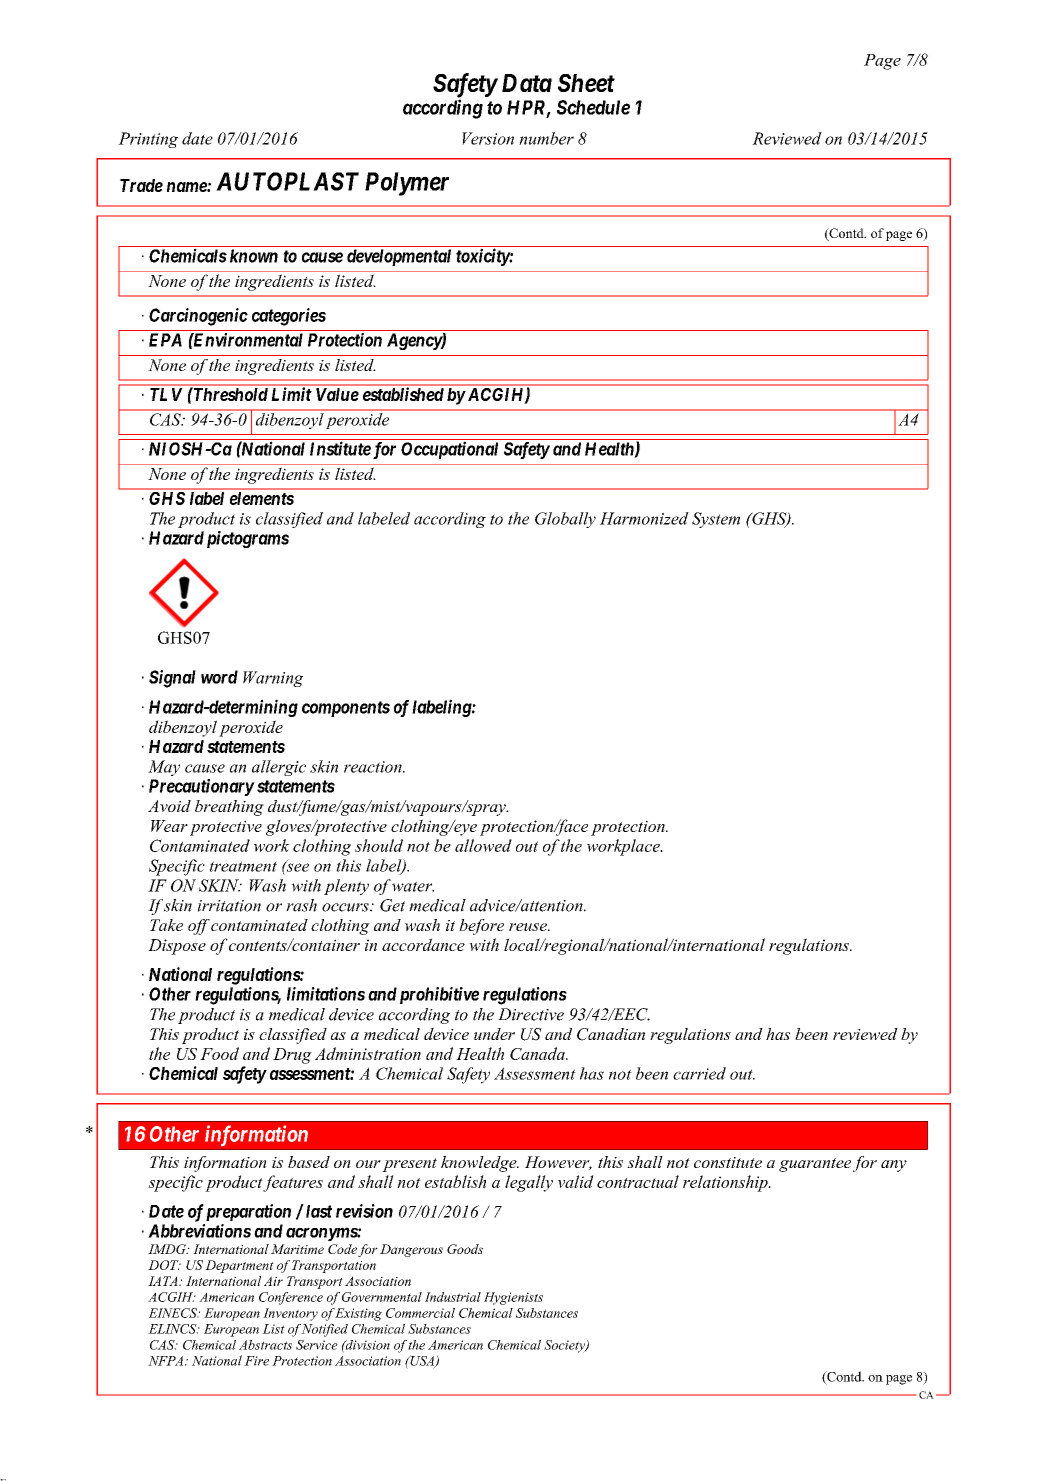  What do you see at coordinates (513, 1298) in the document?
I see `Hygienists` at bounding box center [513, 1298].
